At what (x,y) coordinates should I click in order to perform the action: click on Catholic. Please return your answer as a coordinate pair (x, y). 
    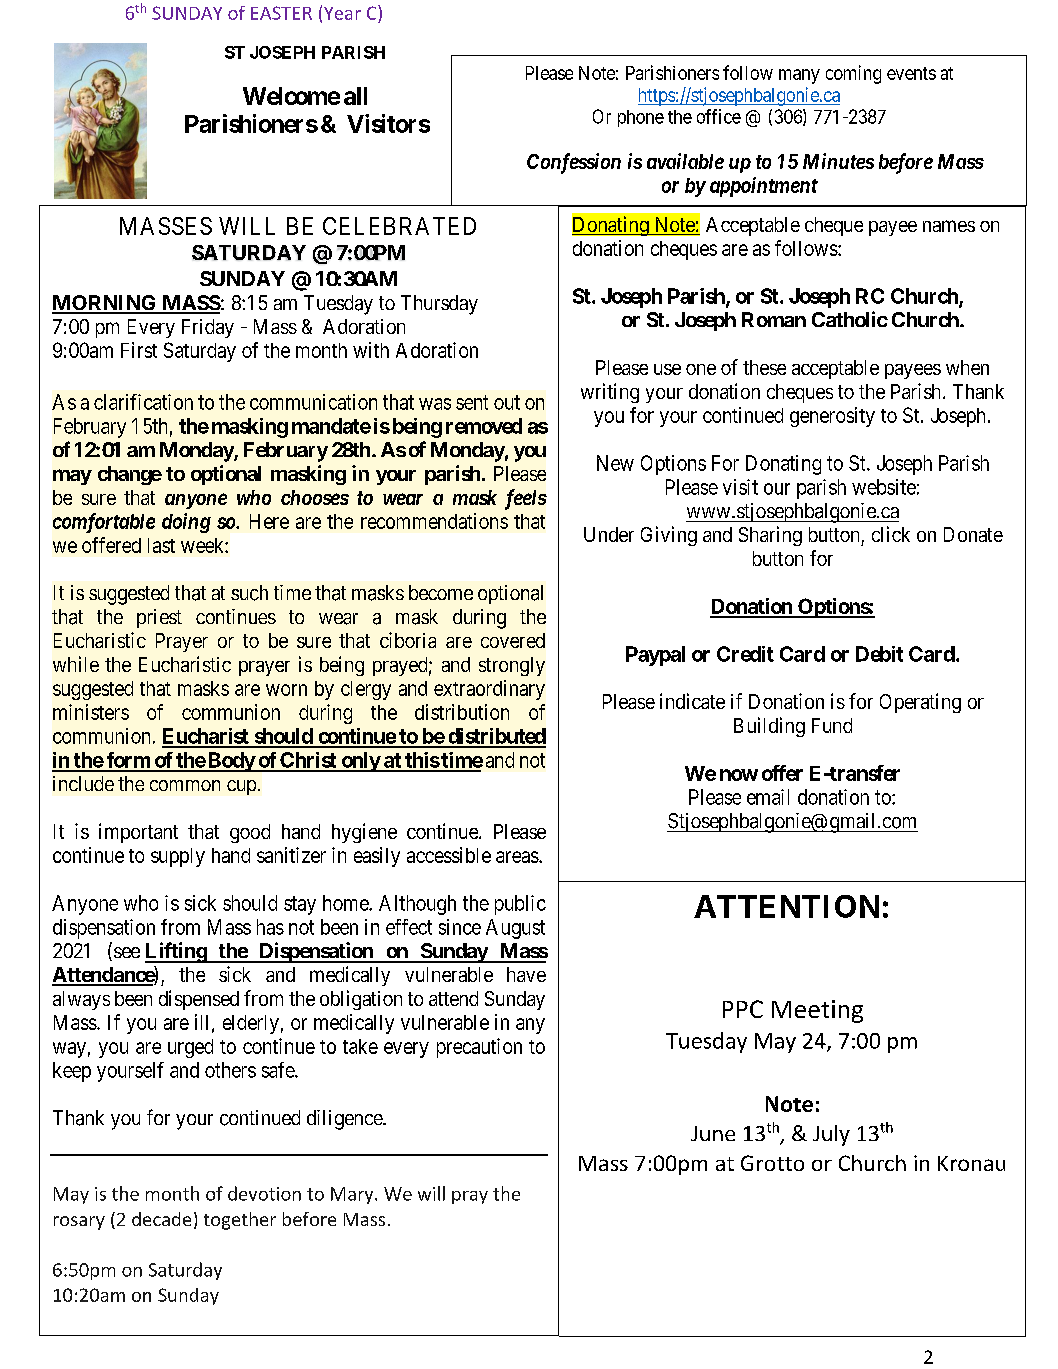
    Looking at the image, I should click on (850, 319).
